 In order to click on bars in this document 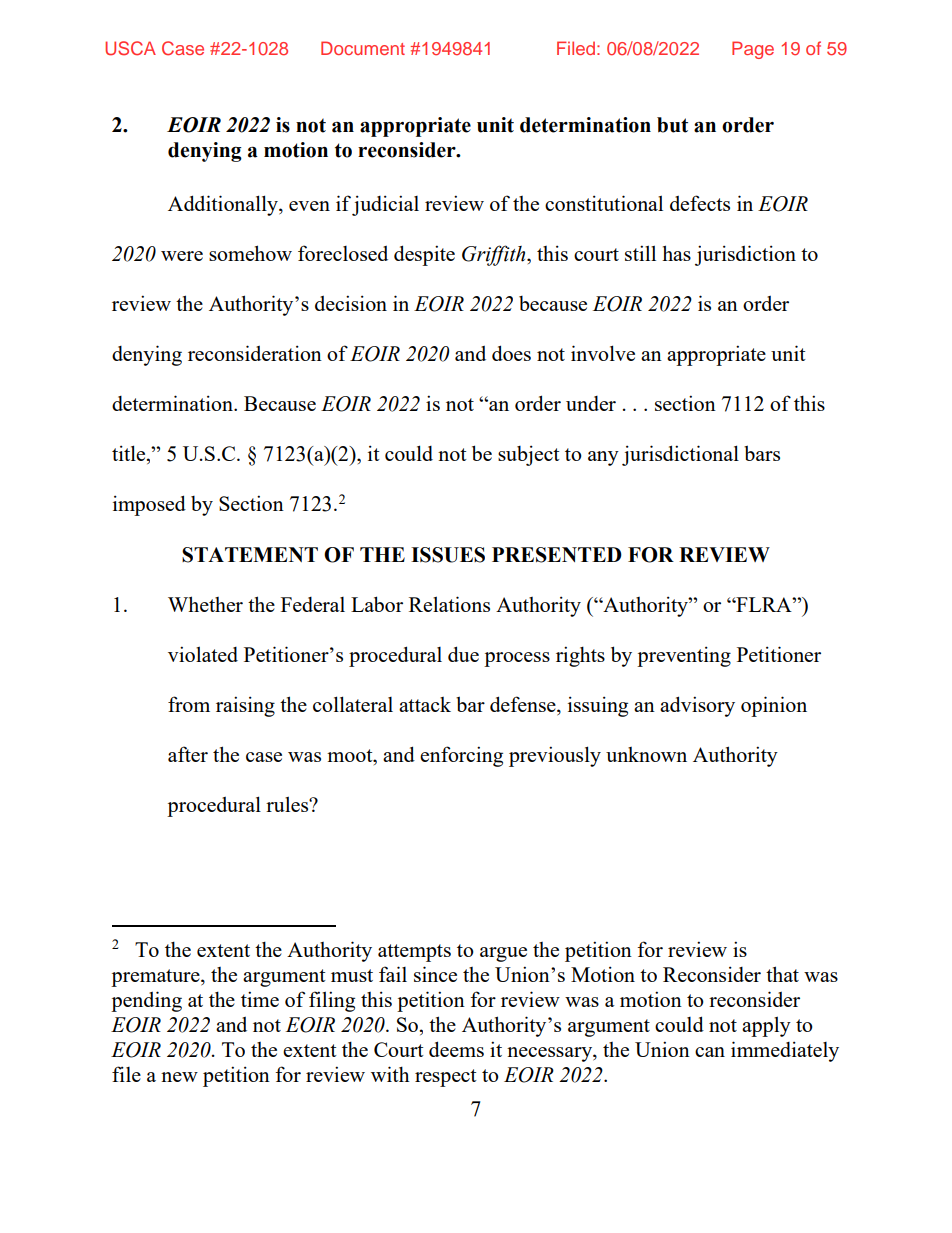, I will do `click(762, 453)`.
